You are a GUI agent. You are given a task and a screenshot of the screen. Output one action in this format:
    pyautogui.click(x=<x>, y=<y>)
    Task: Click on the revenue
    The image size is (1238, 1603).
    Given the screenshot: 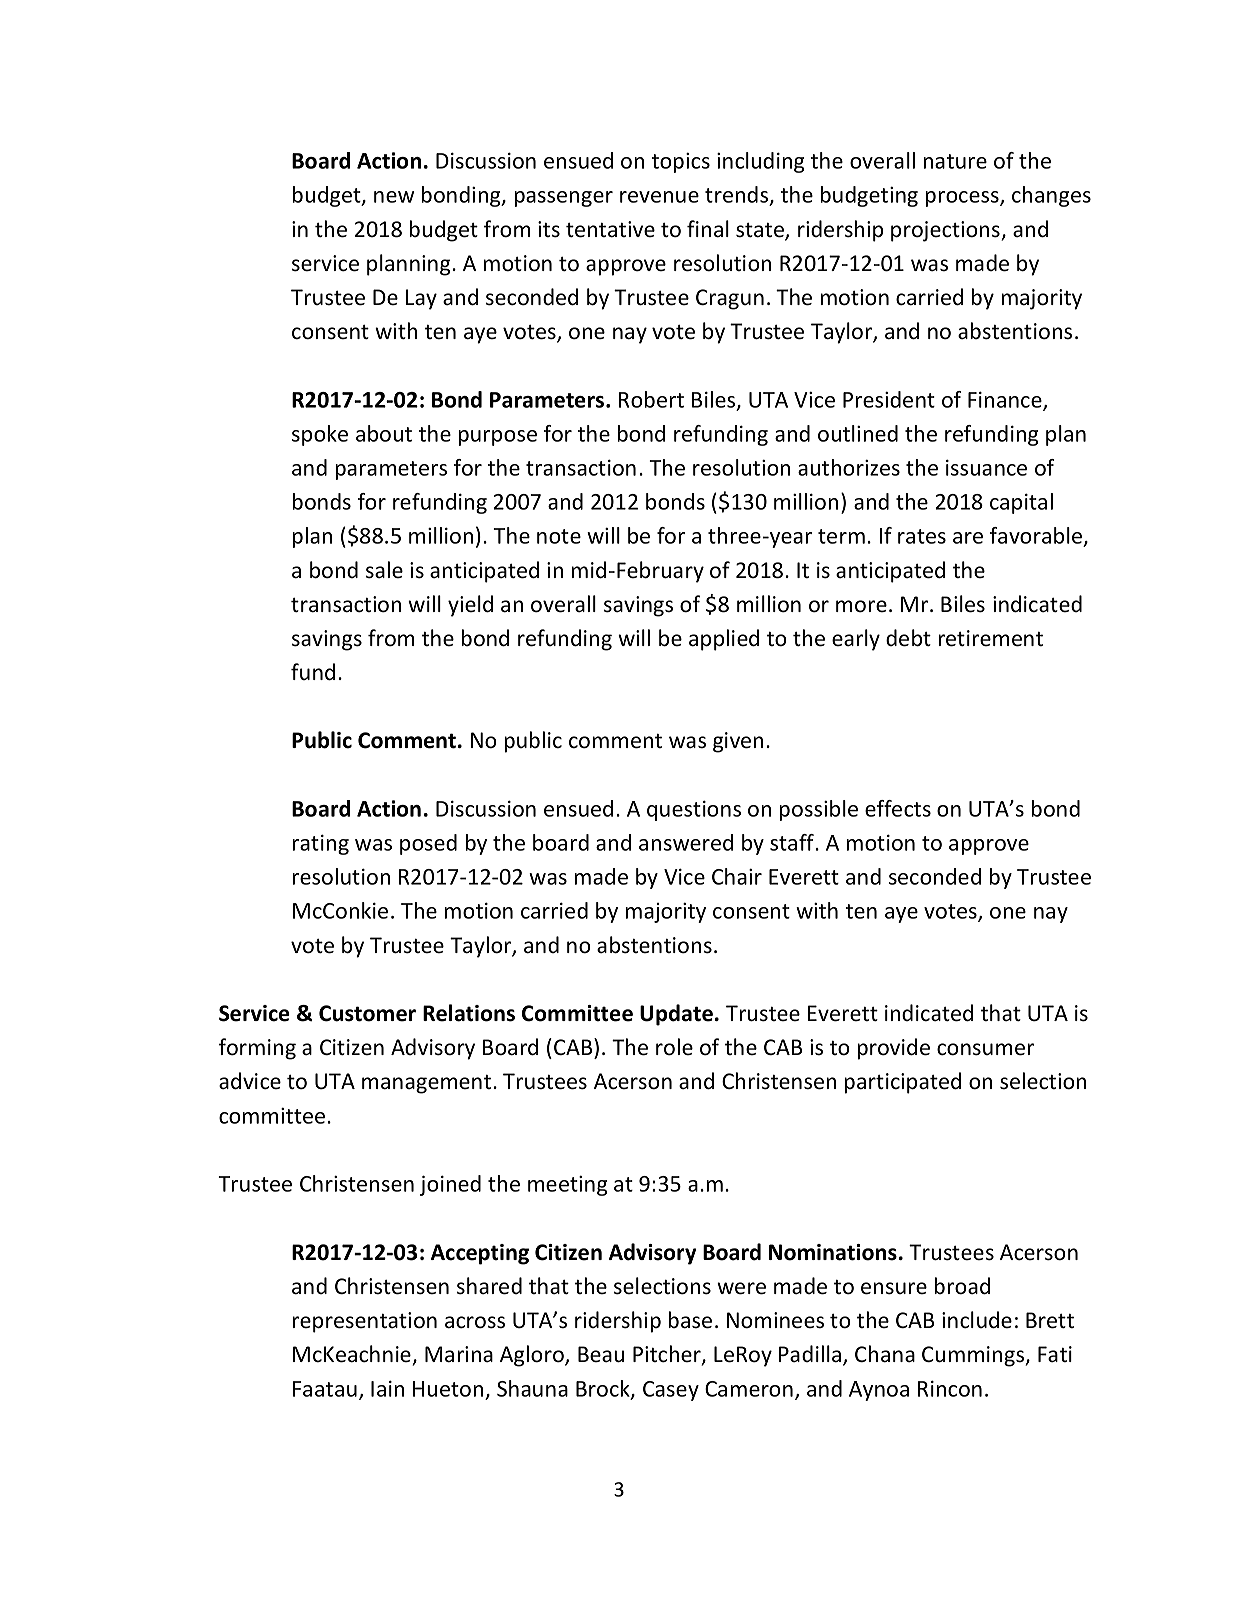 What is the action you would take?
    pyautogui.click(x=659, y=197)
